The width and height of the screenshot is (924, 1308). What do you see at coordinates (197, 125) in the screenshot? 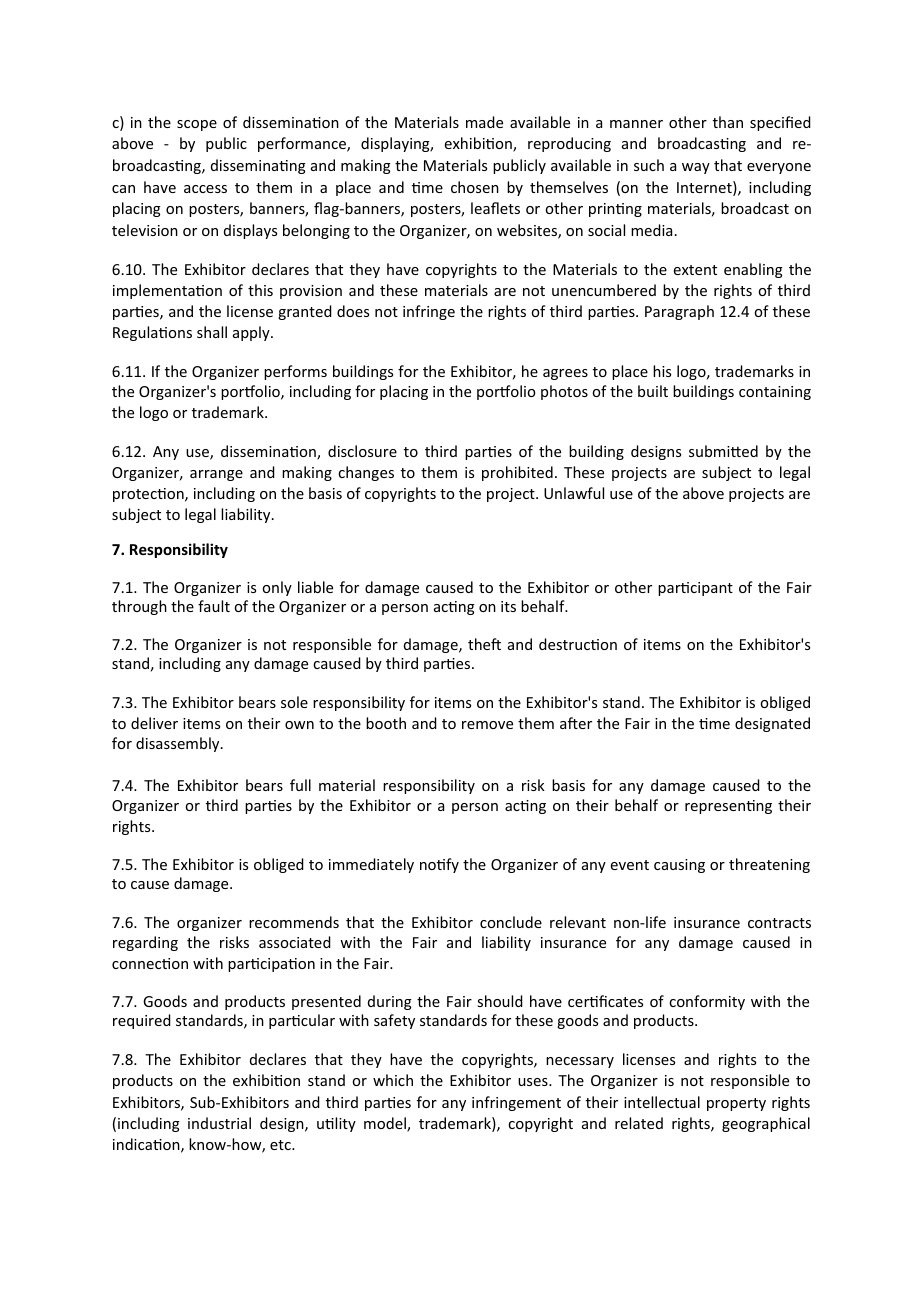
I see `scope` at bounding box center [197, 125].
